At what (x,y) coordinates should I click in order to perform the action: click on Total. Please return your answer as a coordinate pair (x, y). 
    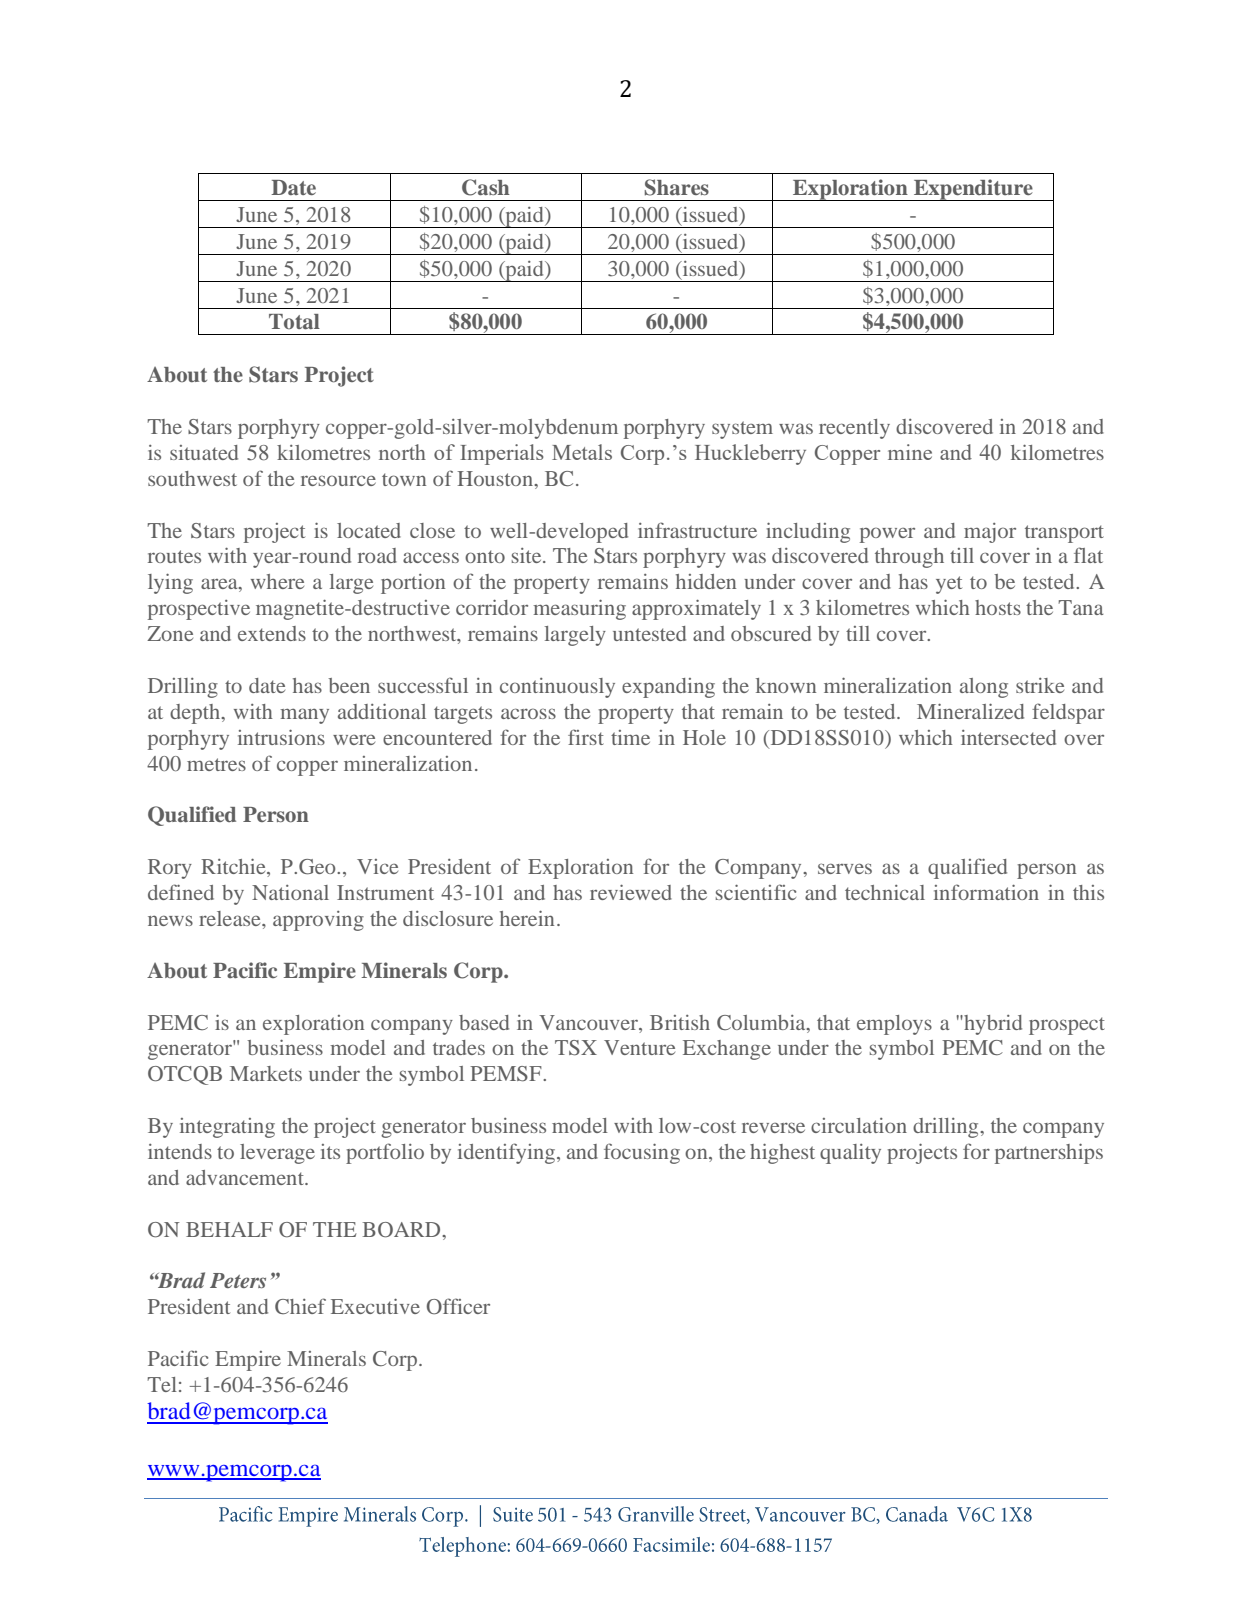
    Looking at the image, I should click on (294, 322).
